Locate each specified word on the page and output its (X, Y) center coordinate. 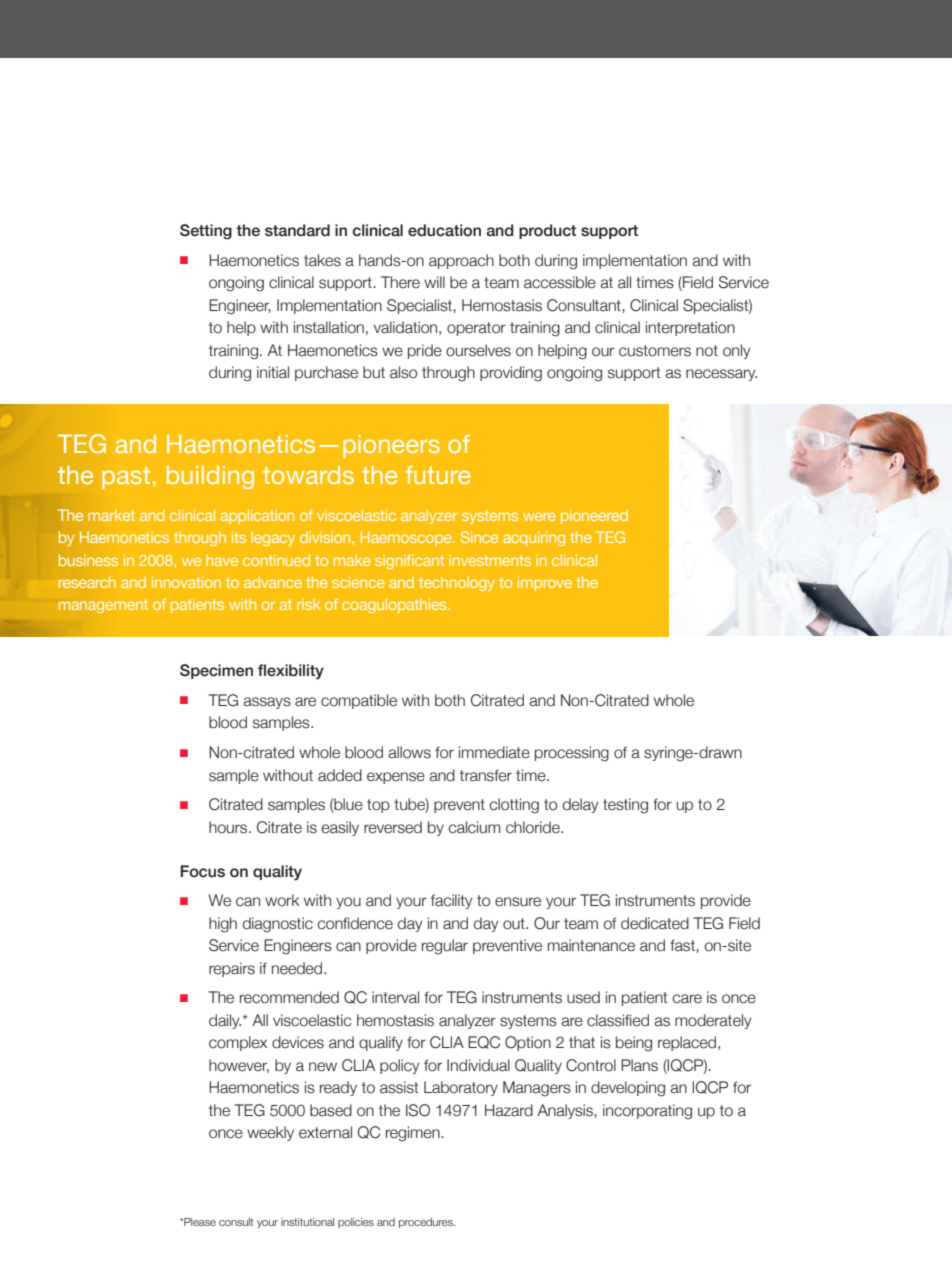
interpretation (690, 328)
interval (395, 997)
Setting (206, 232)
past (126, 478)
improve (545, 583)
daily (225, 1021)
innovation (186, 582)
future (438, 475)
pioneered (594, 517)
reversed (393, 827)
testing (625, 806)
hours (229, 827)
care (687, 999)
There (400, 282)
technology (457, 584)
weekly (270, 1133)
